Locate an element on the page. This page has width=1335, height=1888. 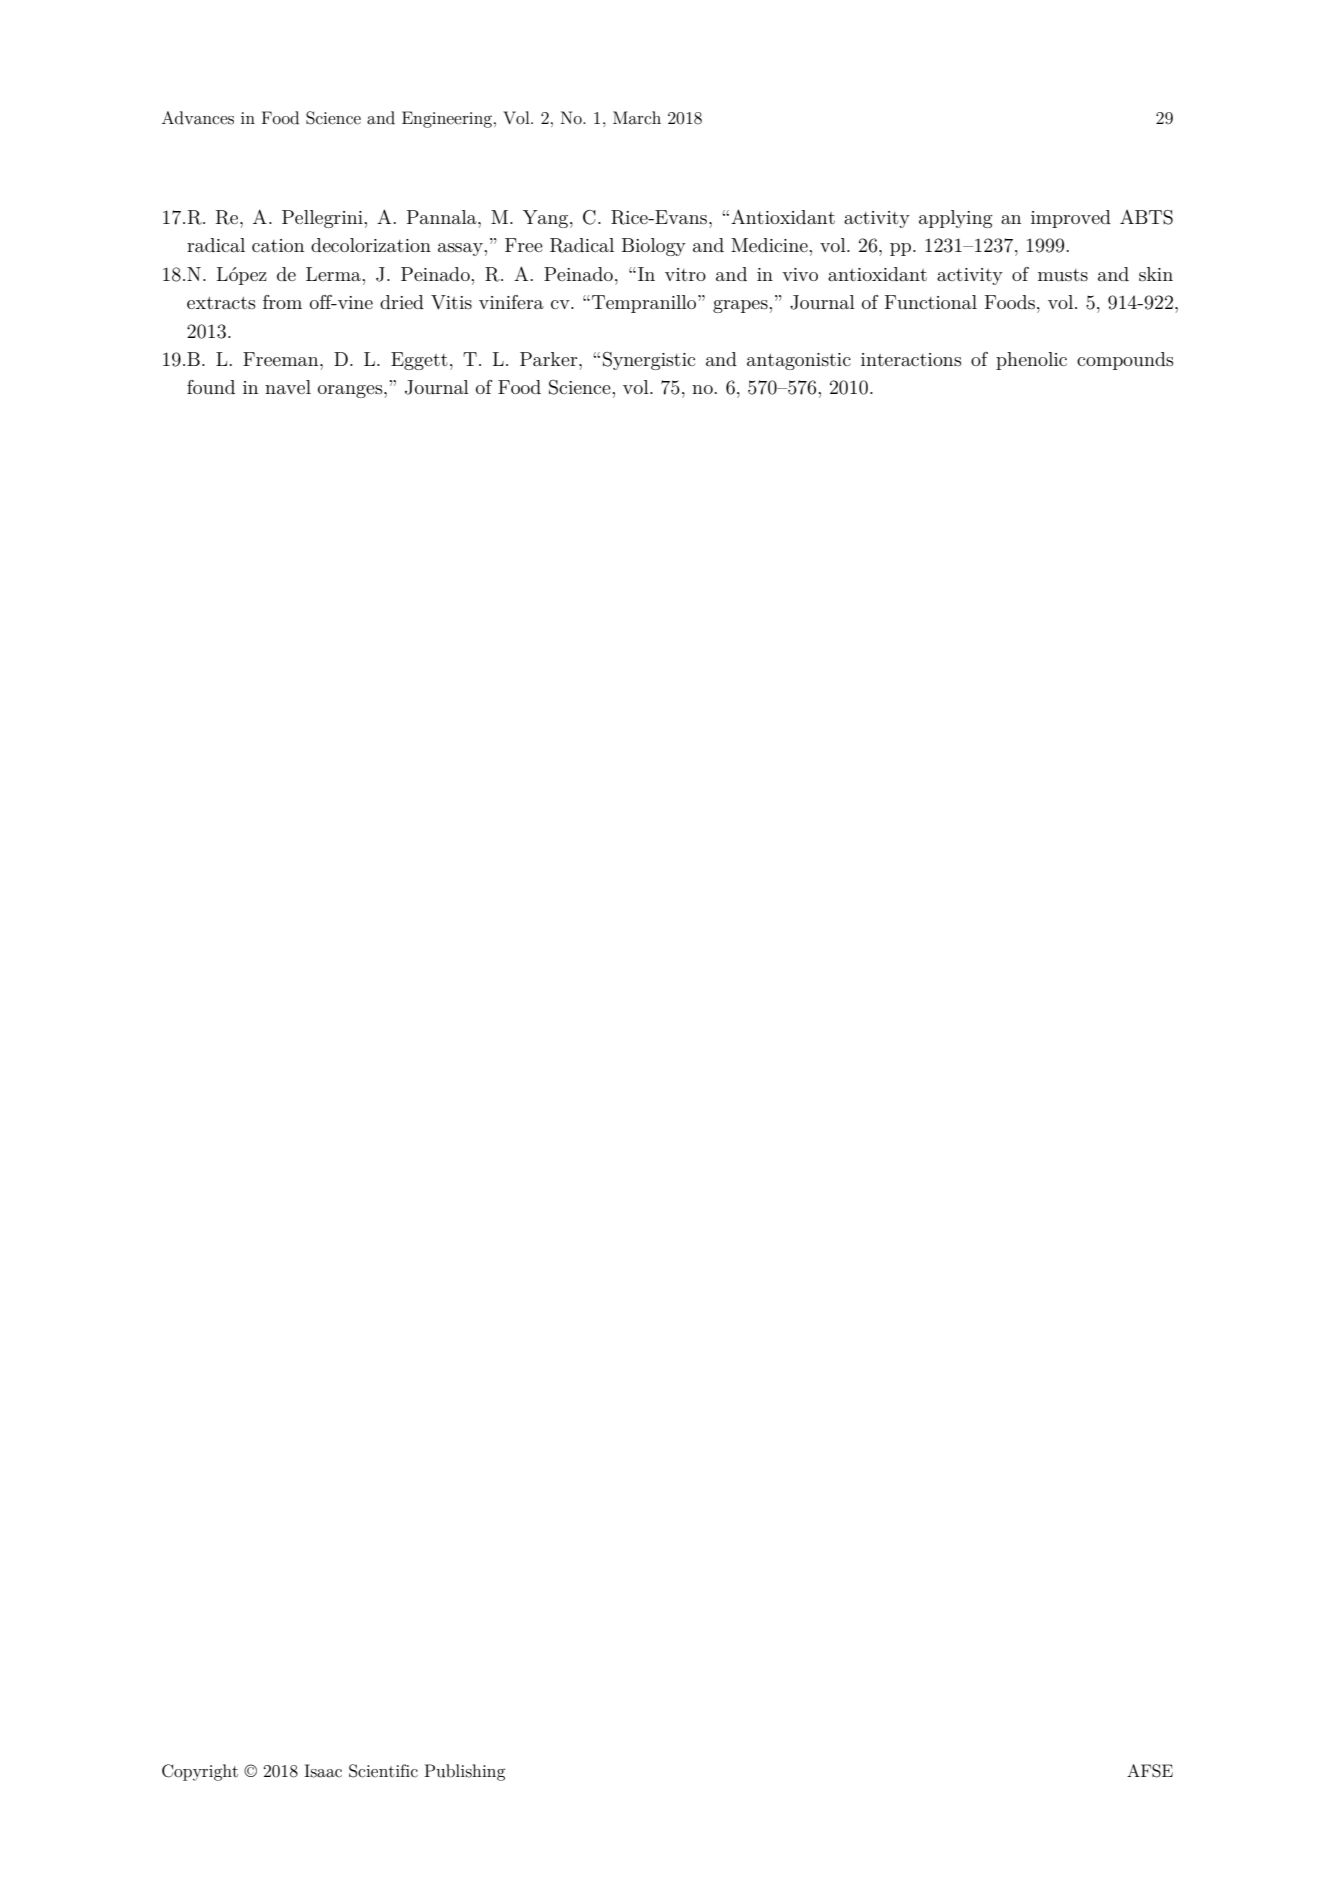
Scientific is located at coordinates (383, 1771).
